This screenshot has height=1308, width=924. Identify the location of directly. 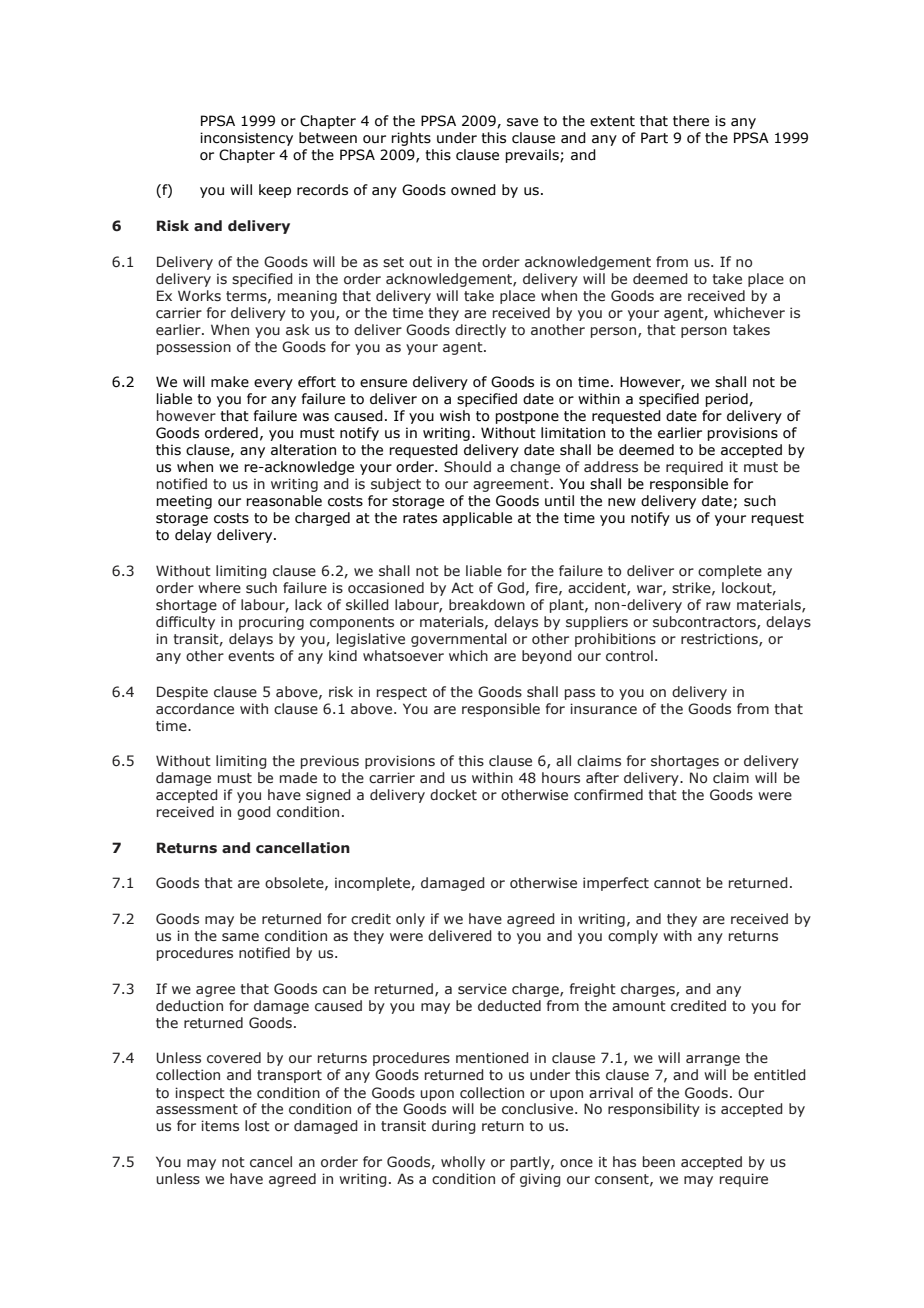
(480, 331).
